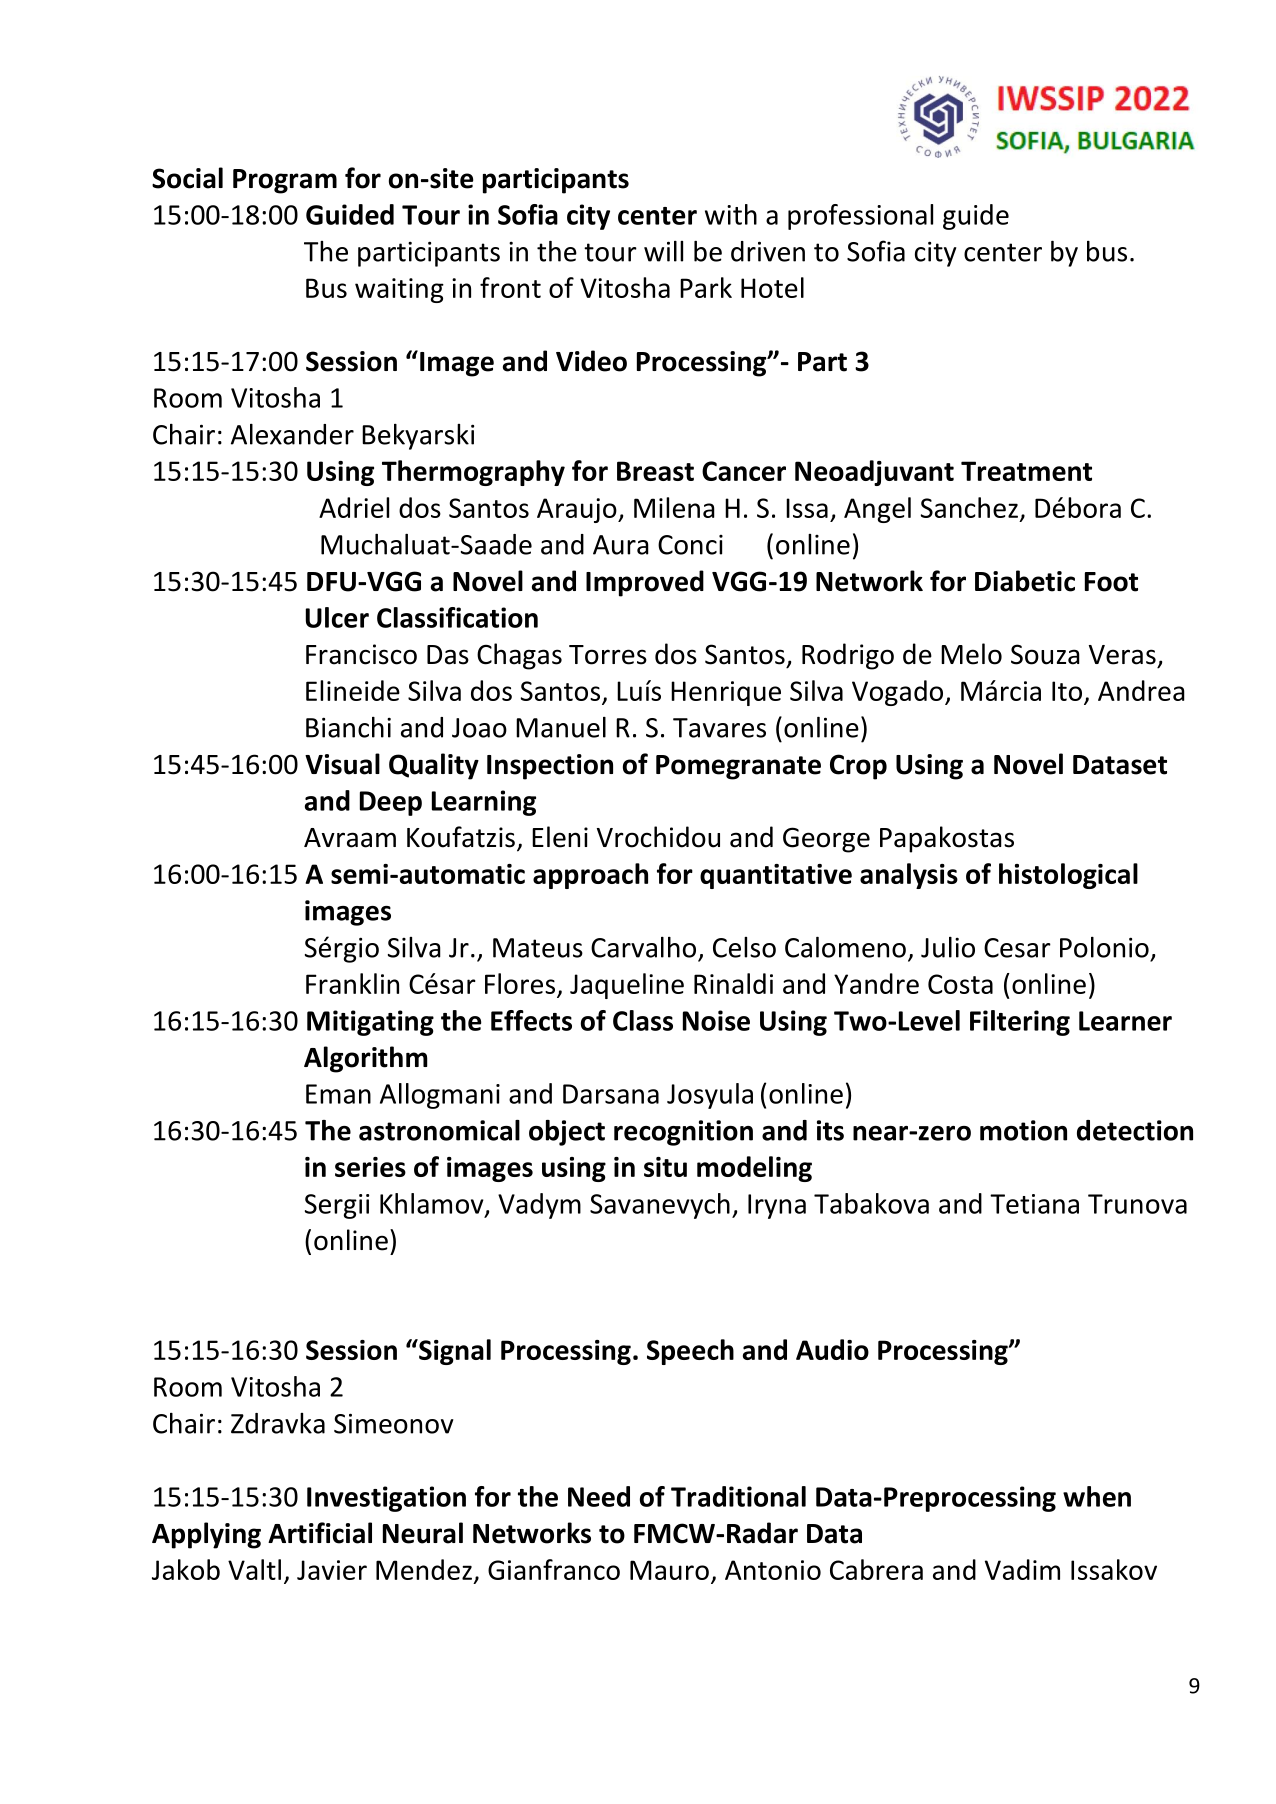  Describe the element at coordinates (669, 1570) in the screenshot. I see `Mauro` at that location.
